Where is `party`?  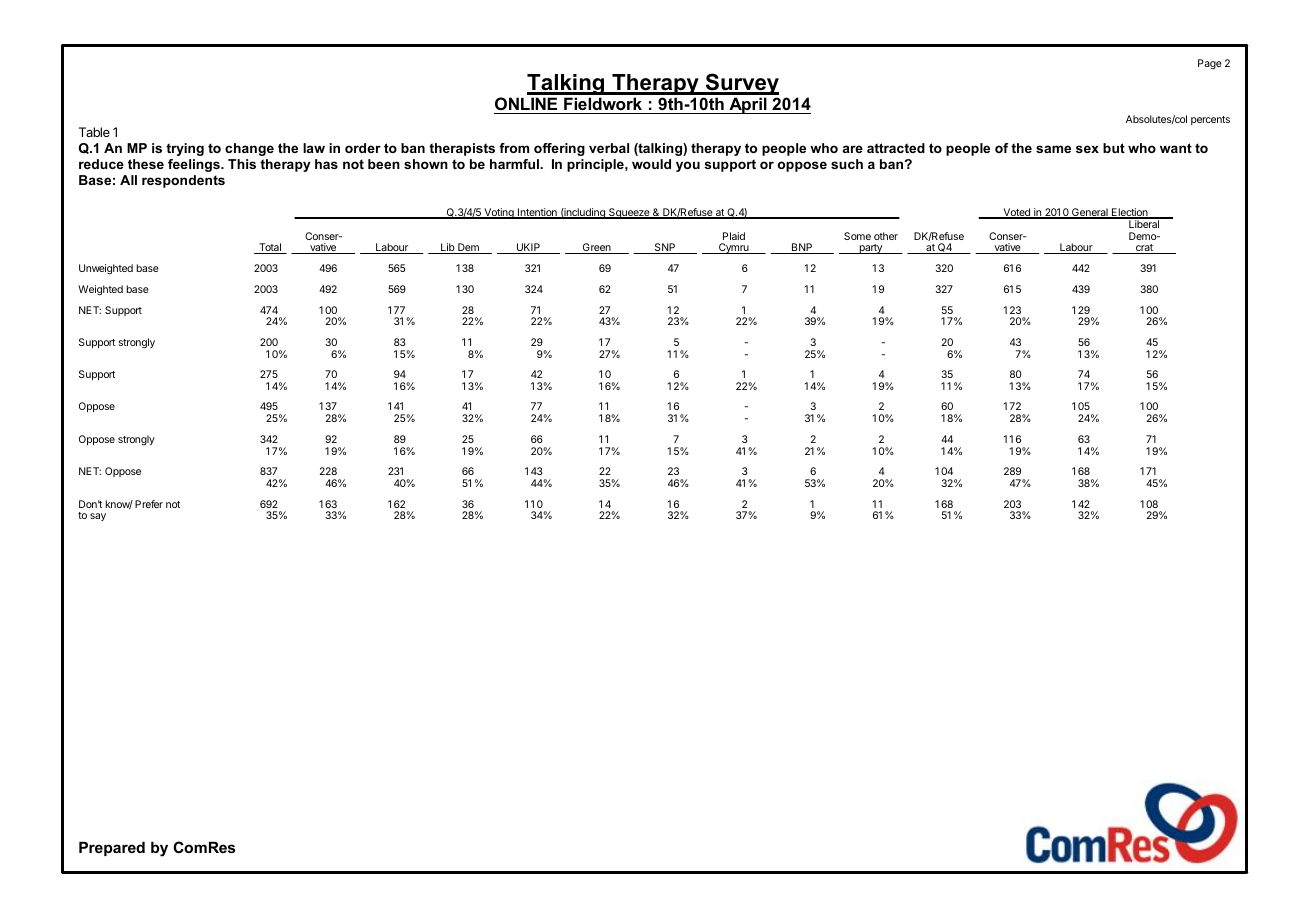
party is located at coordinates (871, 249).
